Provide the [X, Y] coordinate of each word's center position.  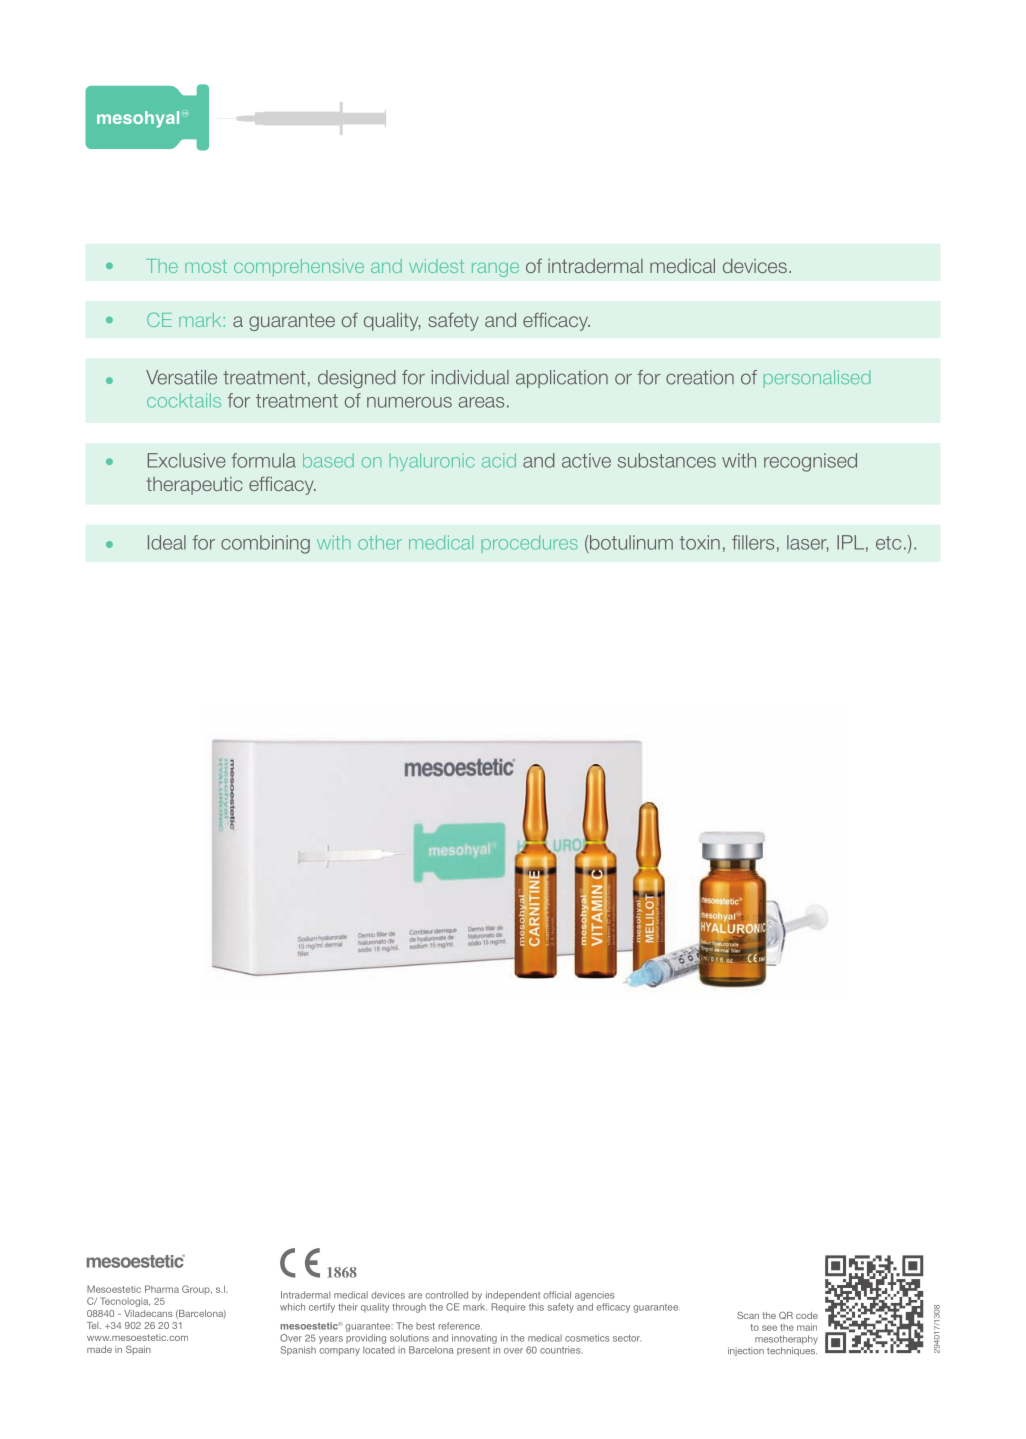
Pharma [162, 1289]
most [206, 266]
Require [508, 1307]
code [807, 1315]
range [495, 269]
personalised [817, 379]
